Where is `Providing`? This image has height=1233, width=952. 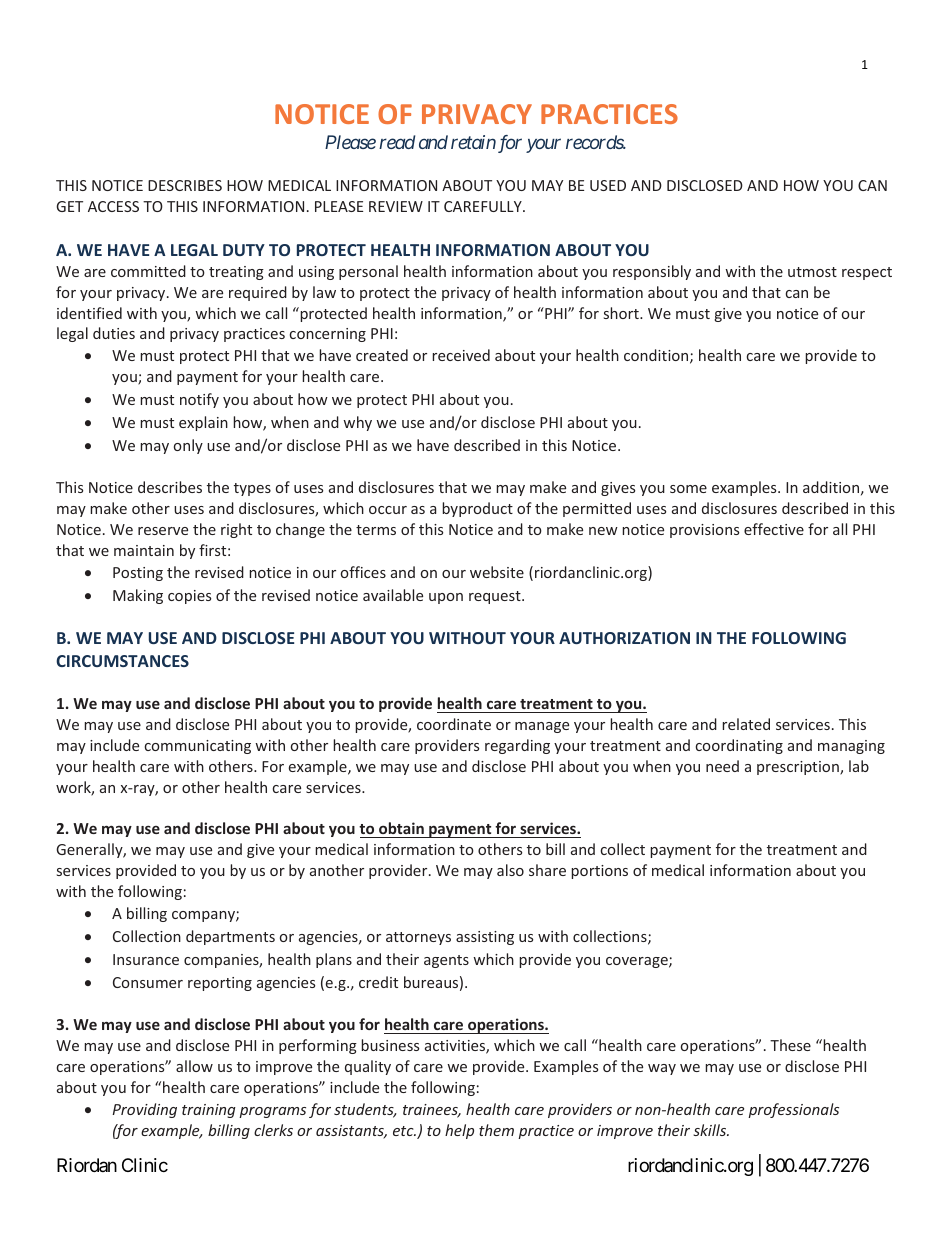 Providing is located at coordinates (144, 1110).
